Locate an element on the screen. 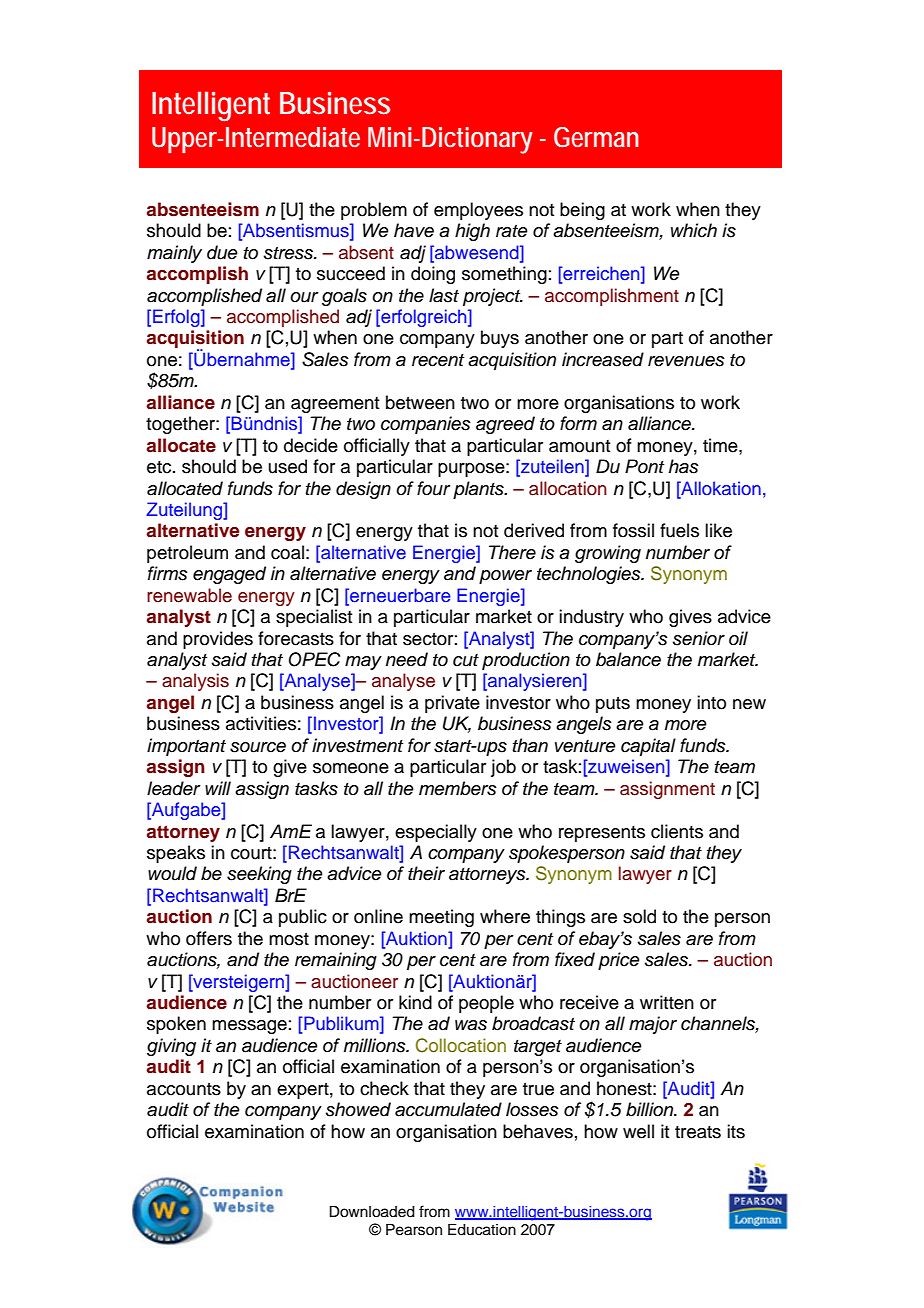  due is located at coordinates (222, 252).
